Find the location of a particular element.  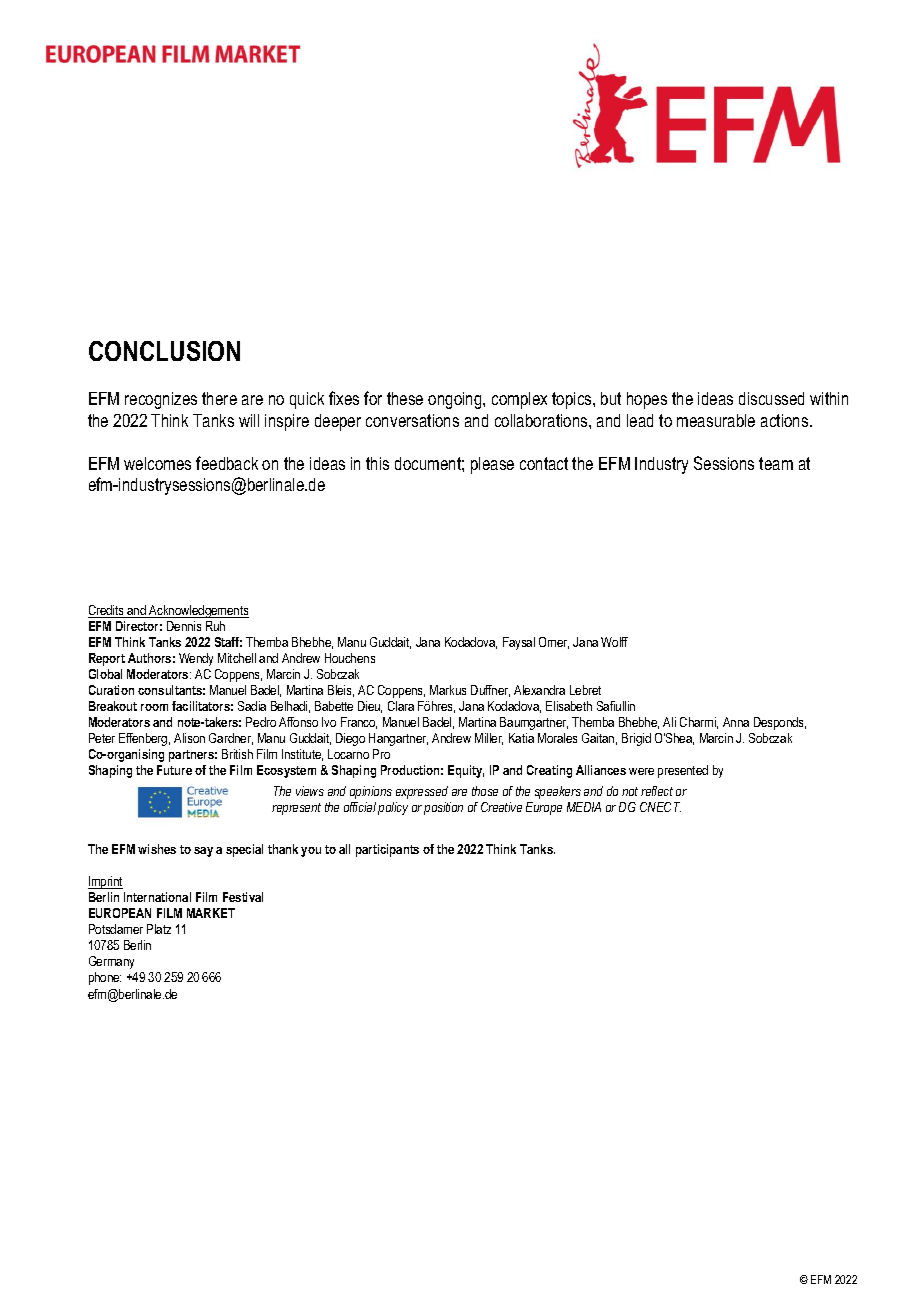

CONCLUSION is located at coordinates (164, 351).
